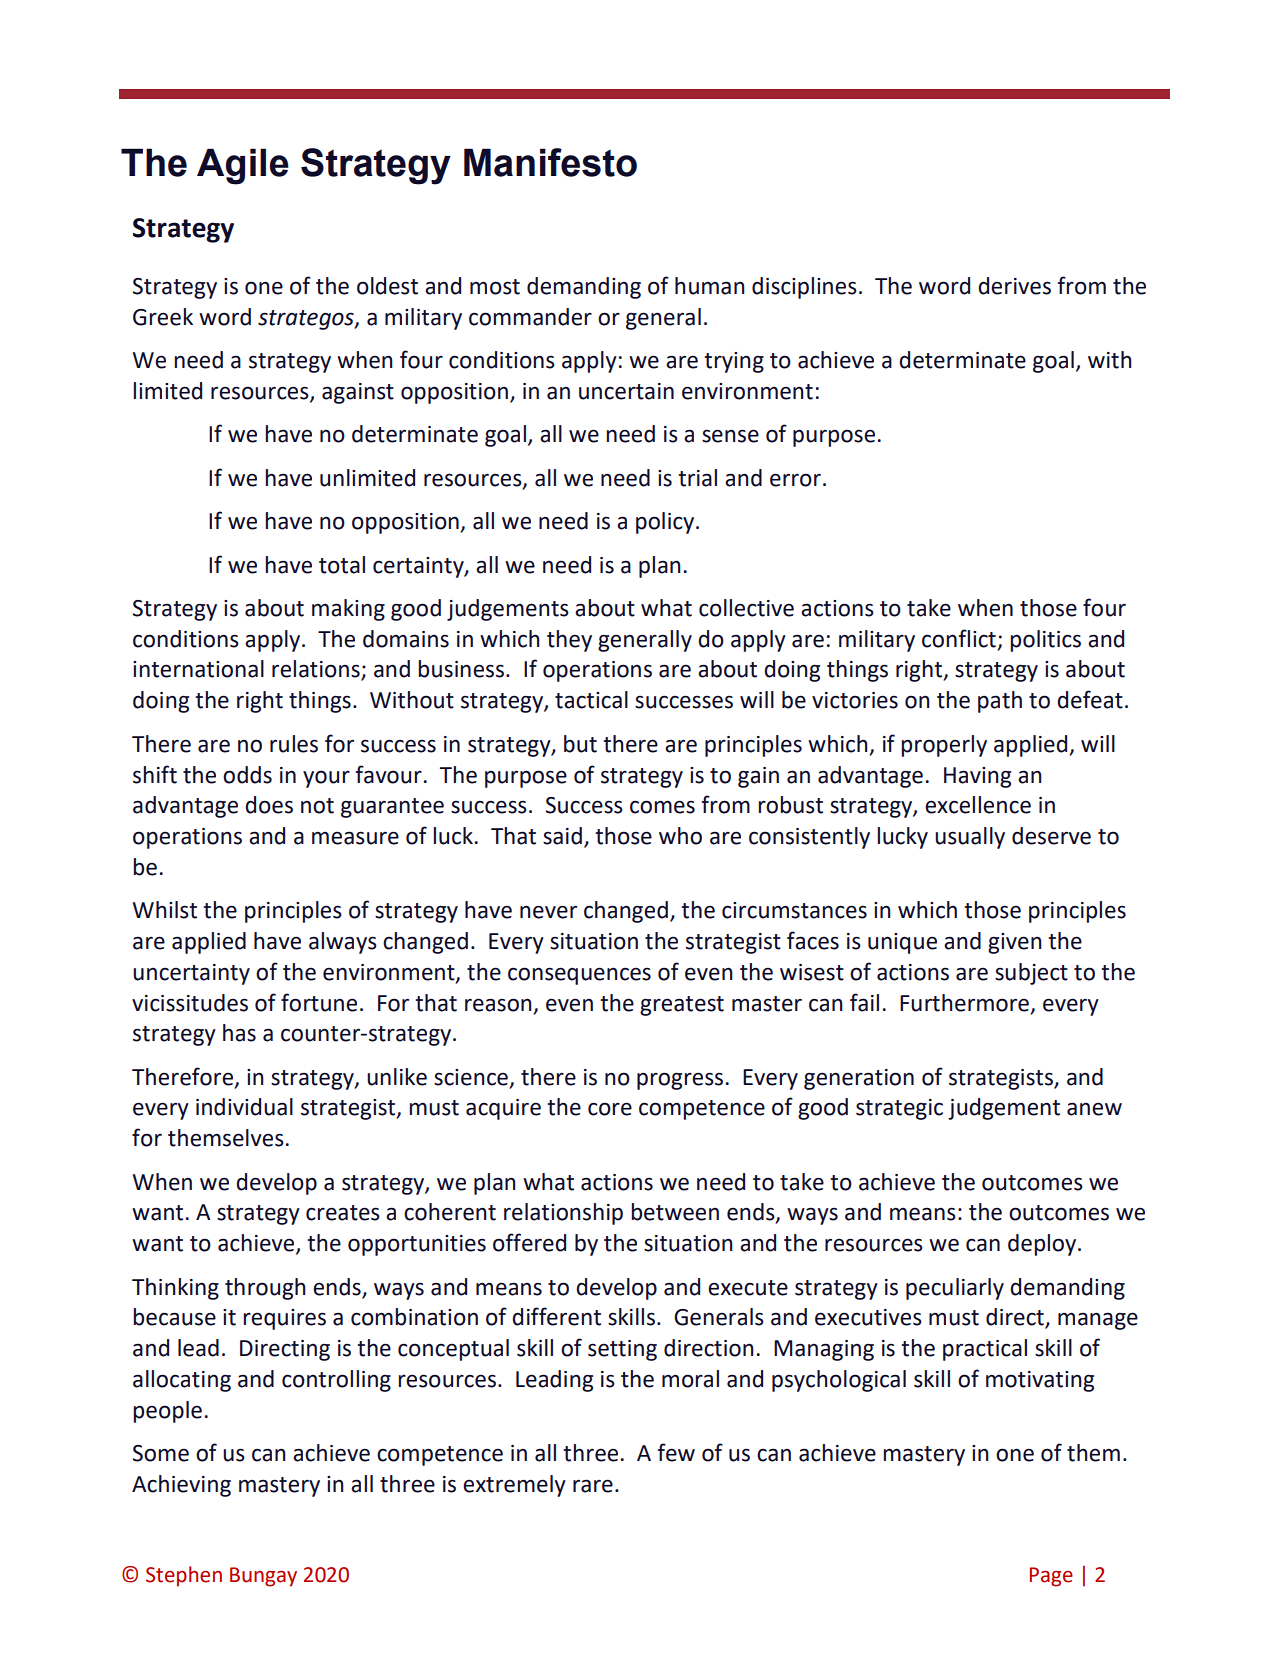 The image size is (1285, 1664). Describe the element at coordinates (243, 166) in the screenshot. I see `Agile` at that location.
